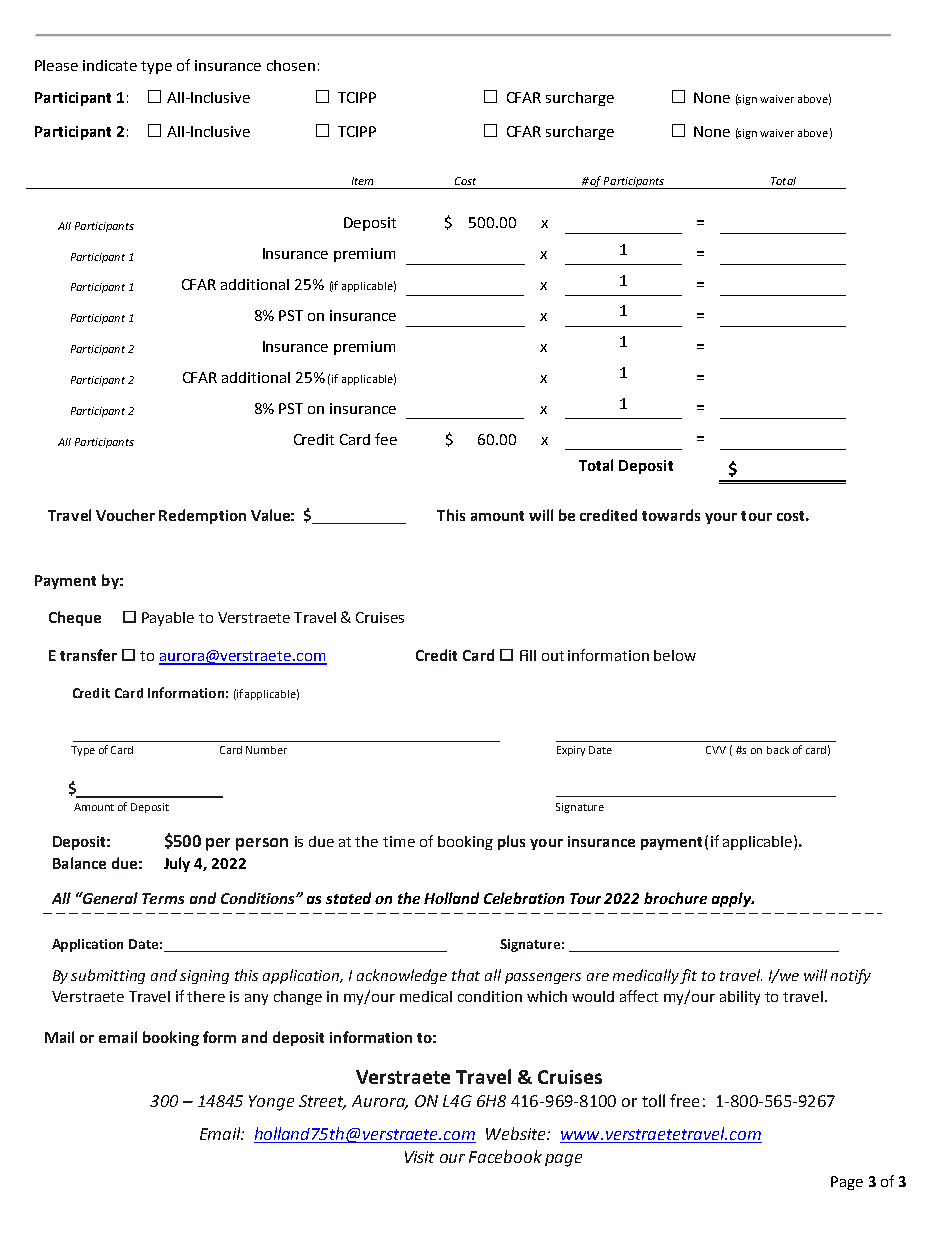 This screenshot has width=952, height=1233. What do you see at coordinates (177, 864) in the screenshot?
I see `July` at bounding box center [177, 864].
